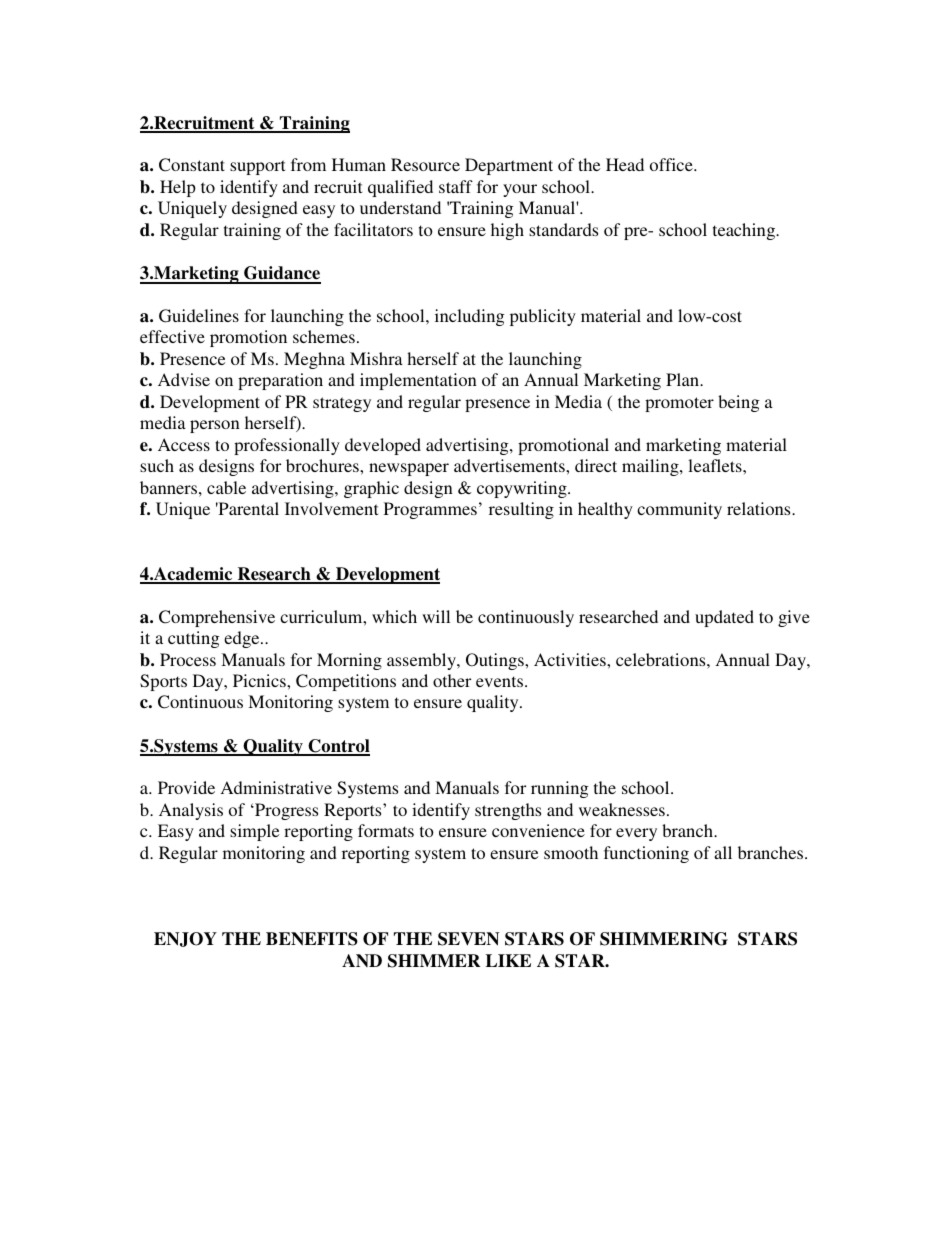  I want to click on ENJOY, so click(185, 939).
